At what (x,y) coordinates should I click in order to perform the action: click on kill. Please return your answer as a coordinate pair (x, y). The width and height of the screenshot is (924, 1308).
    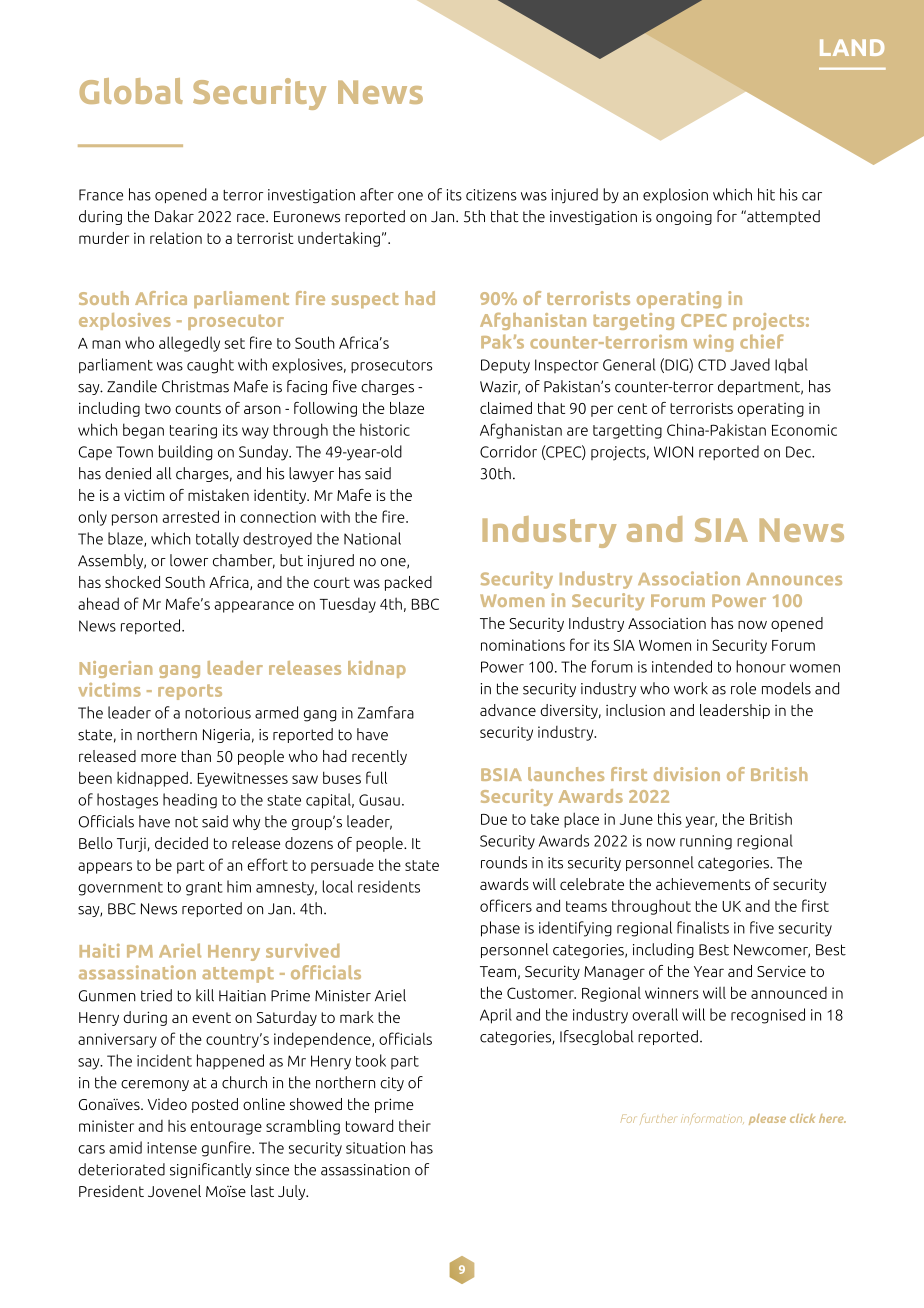
    Looking at the image, I should click on (205, 995).
